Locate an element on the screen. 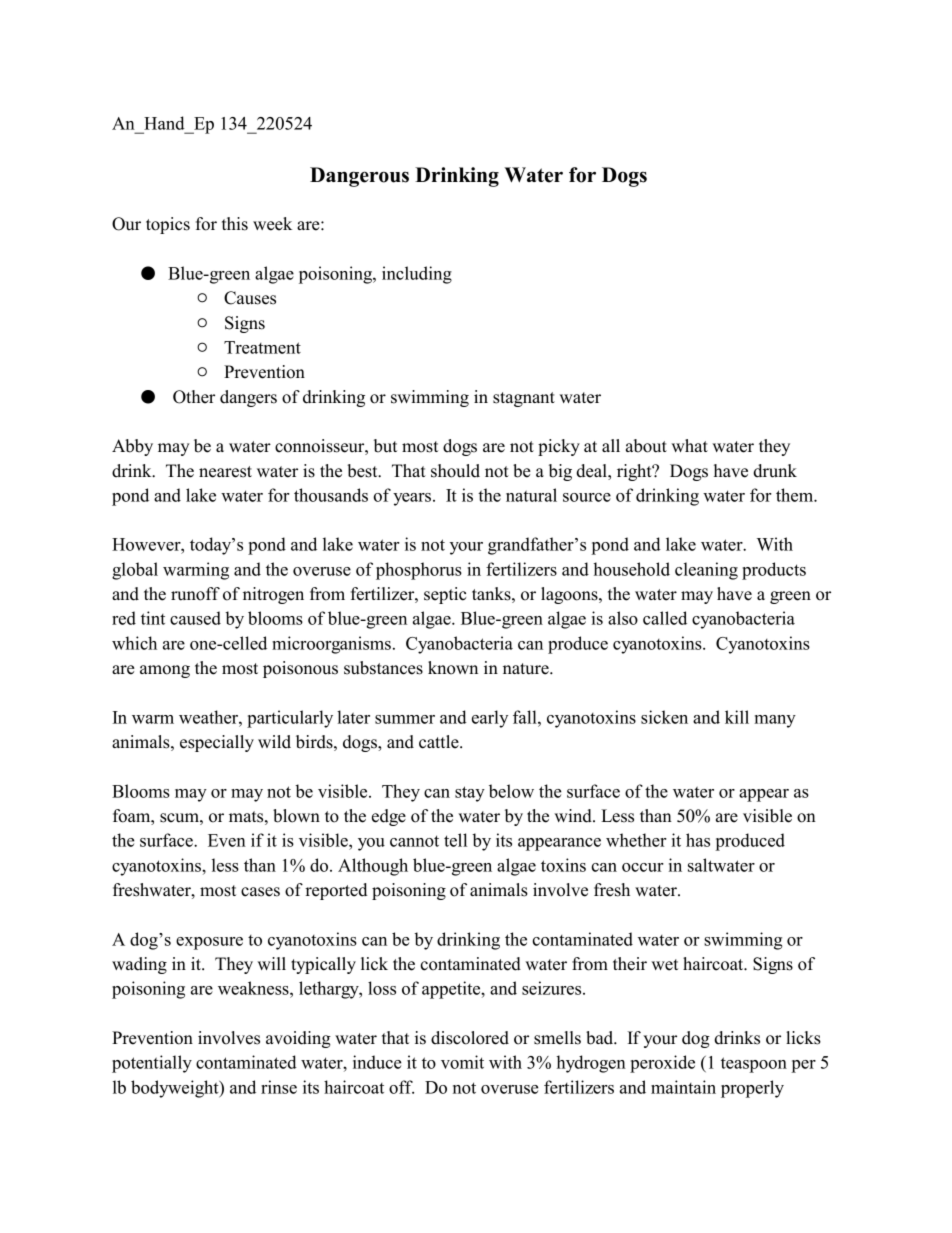  what is located at coordinates (689, 445).
